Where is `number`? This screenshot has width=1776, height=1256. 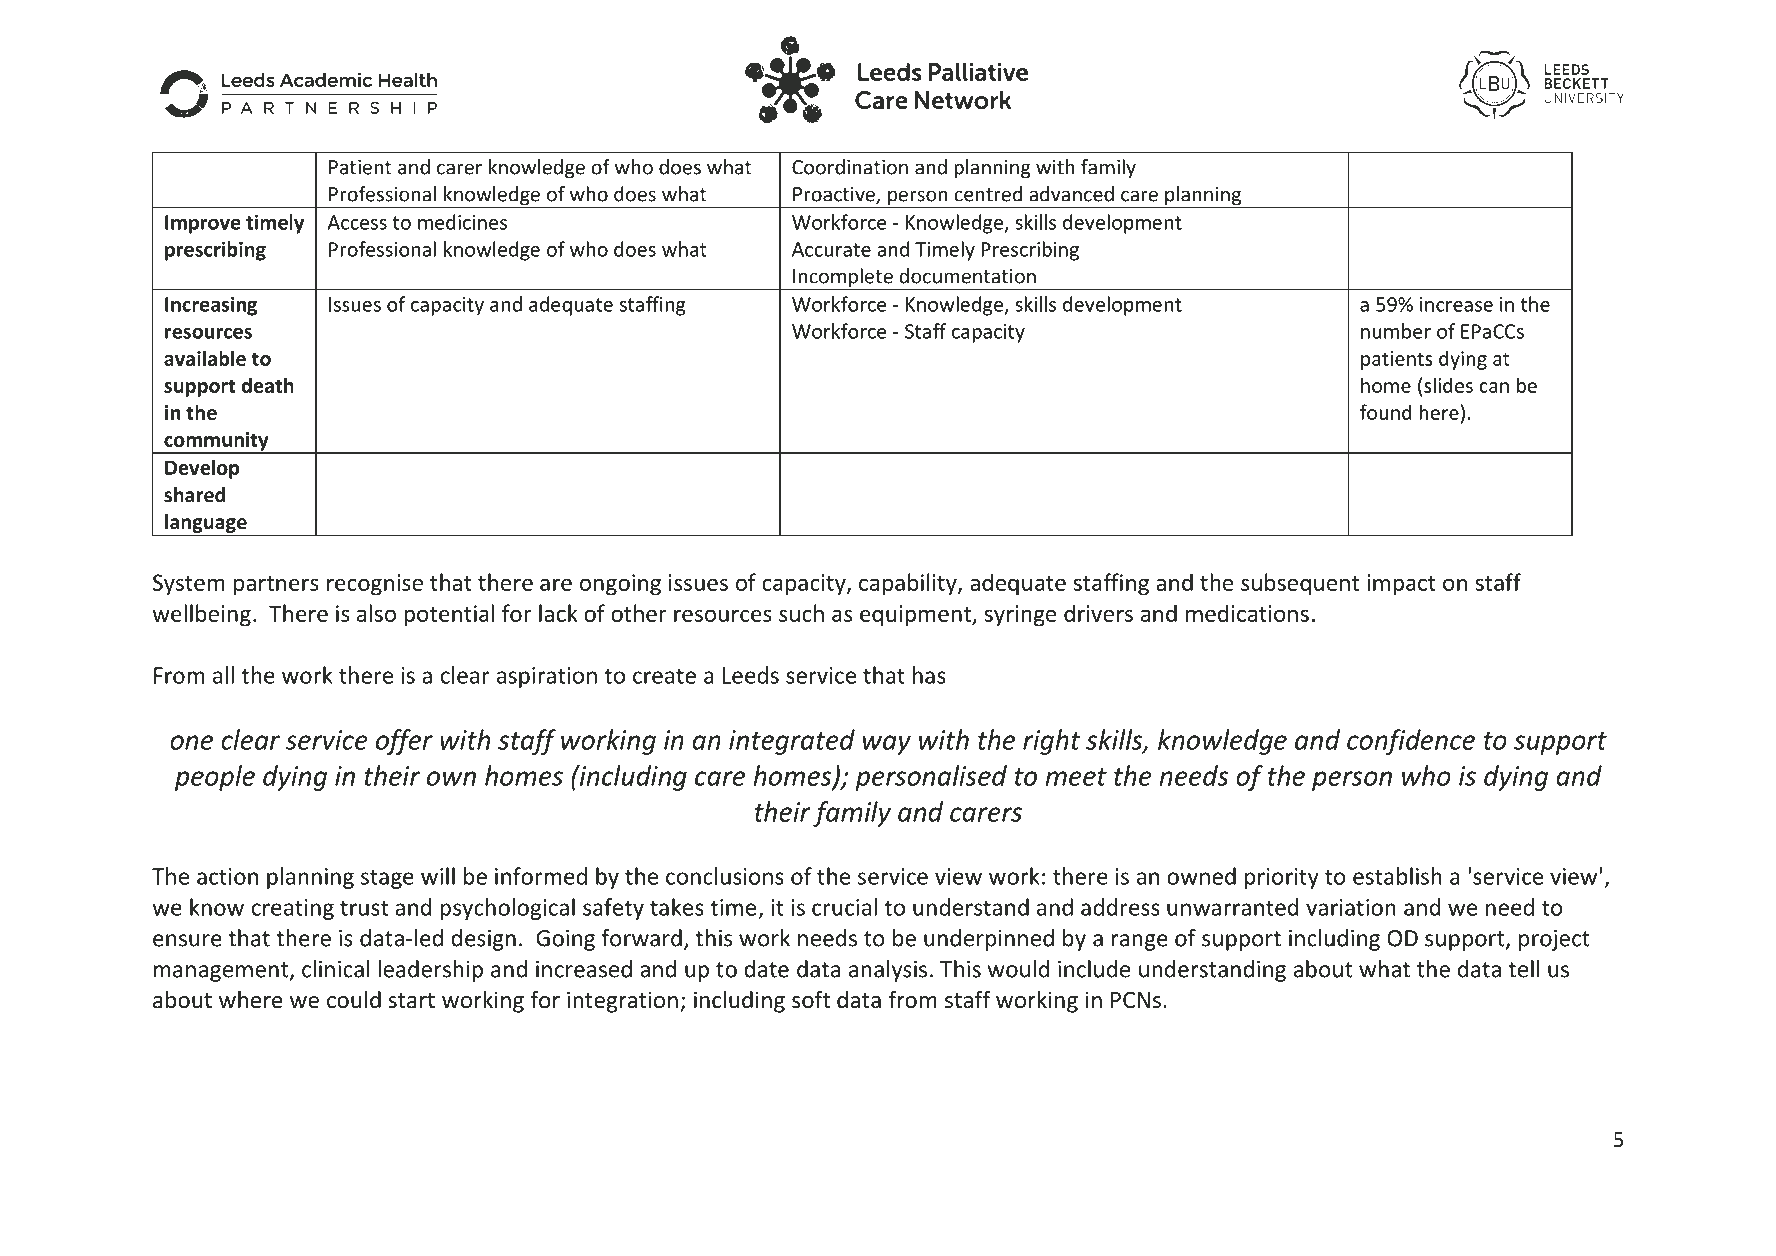 number is located at coordinates (1396, 331).
